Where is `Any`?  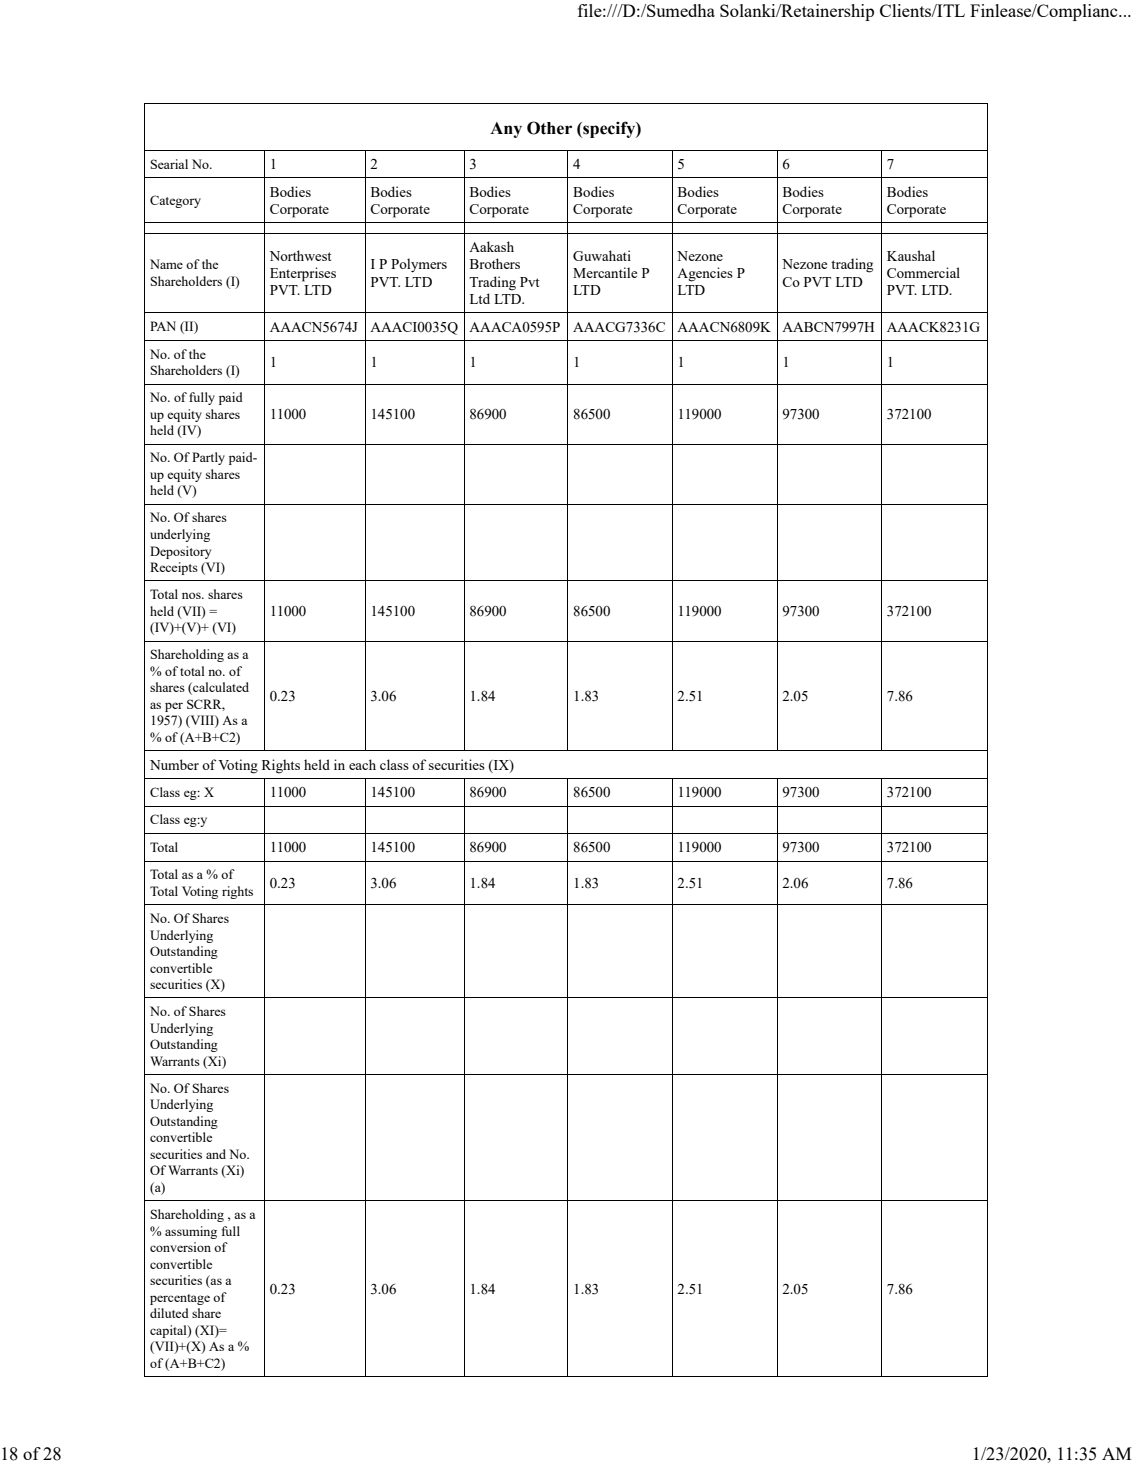 Any is located at coordinates (506, 130).
